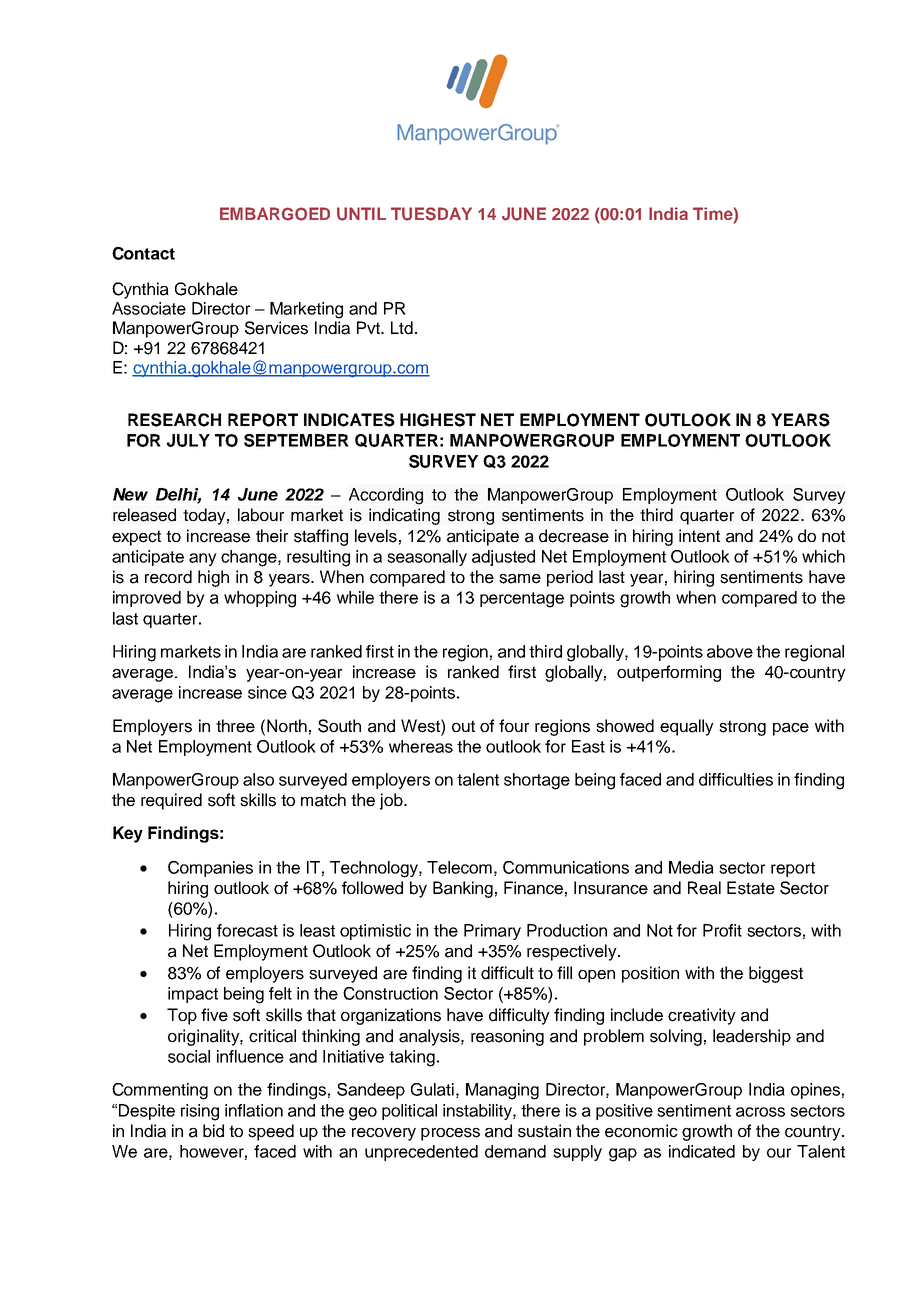 The width and height of the page is (924, 1308). Describe the element at coordinates (463, 889) in the page. I see `Banking` at that location.
